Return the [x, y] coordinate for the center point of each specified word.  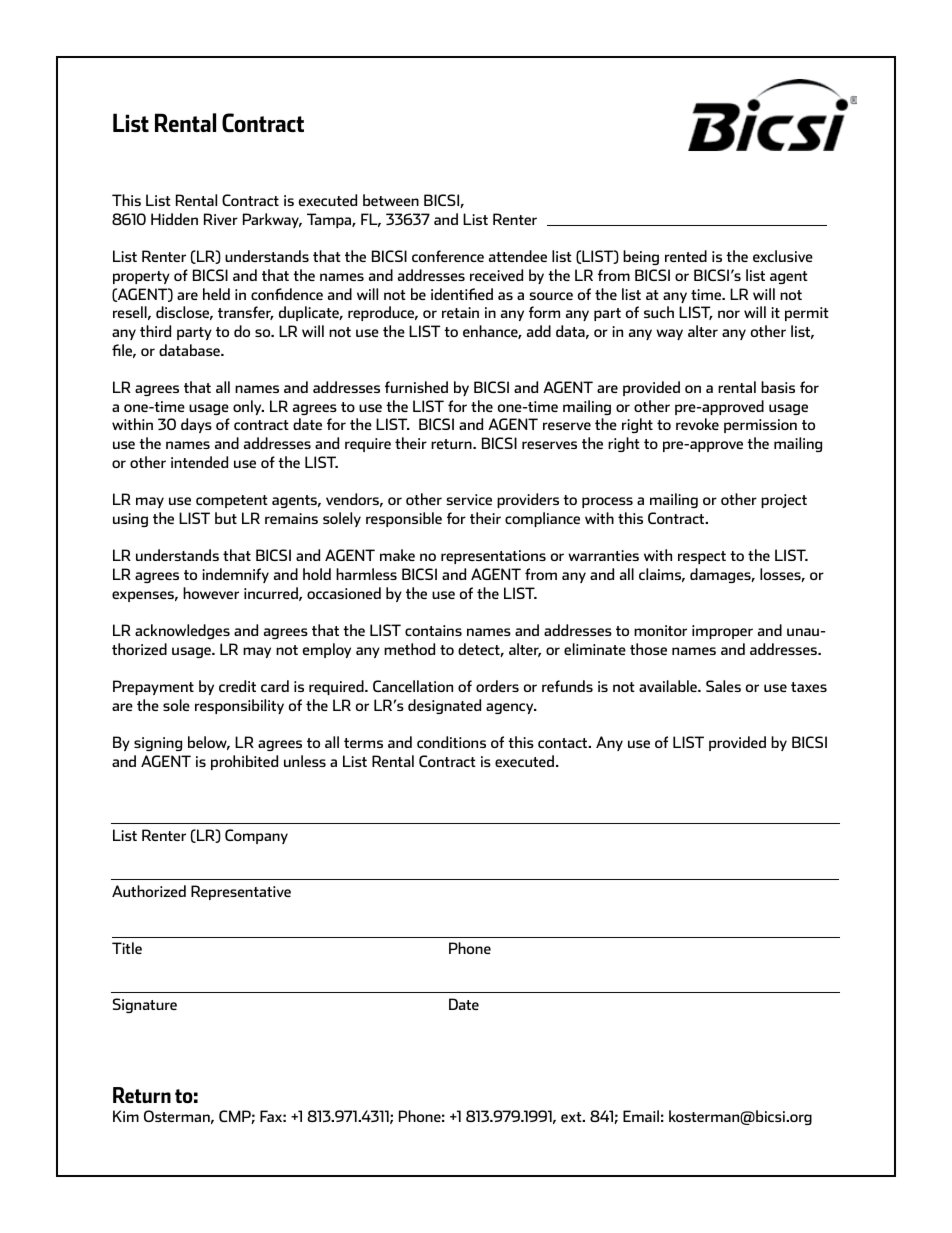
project [784, 501]
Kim [126, 1116]
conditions [451, 742]
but [226, 518]
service [469, 499]
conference [448, 256]
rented [686, 256]
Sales [723, 686]
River [221, 219]
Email [641, 1116]
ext [572, 1117]
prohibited [244, 762]
